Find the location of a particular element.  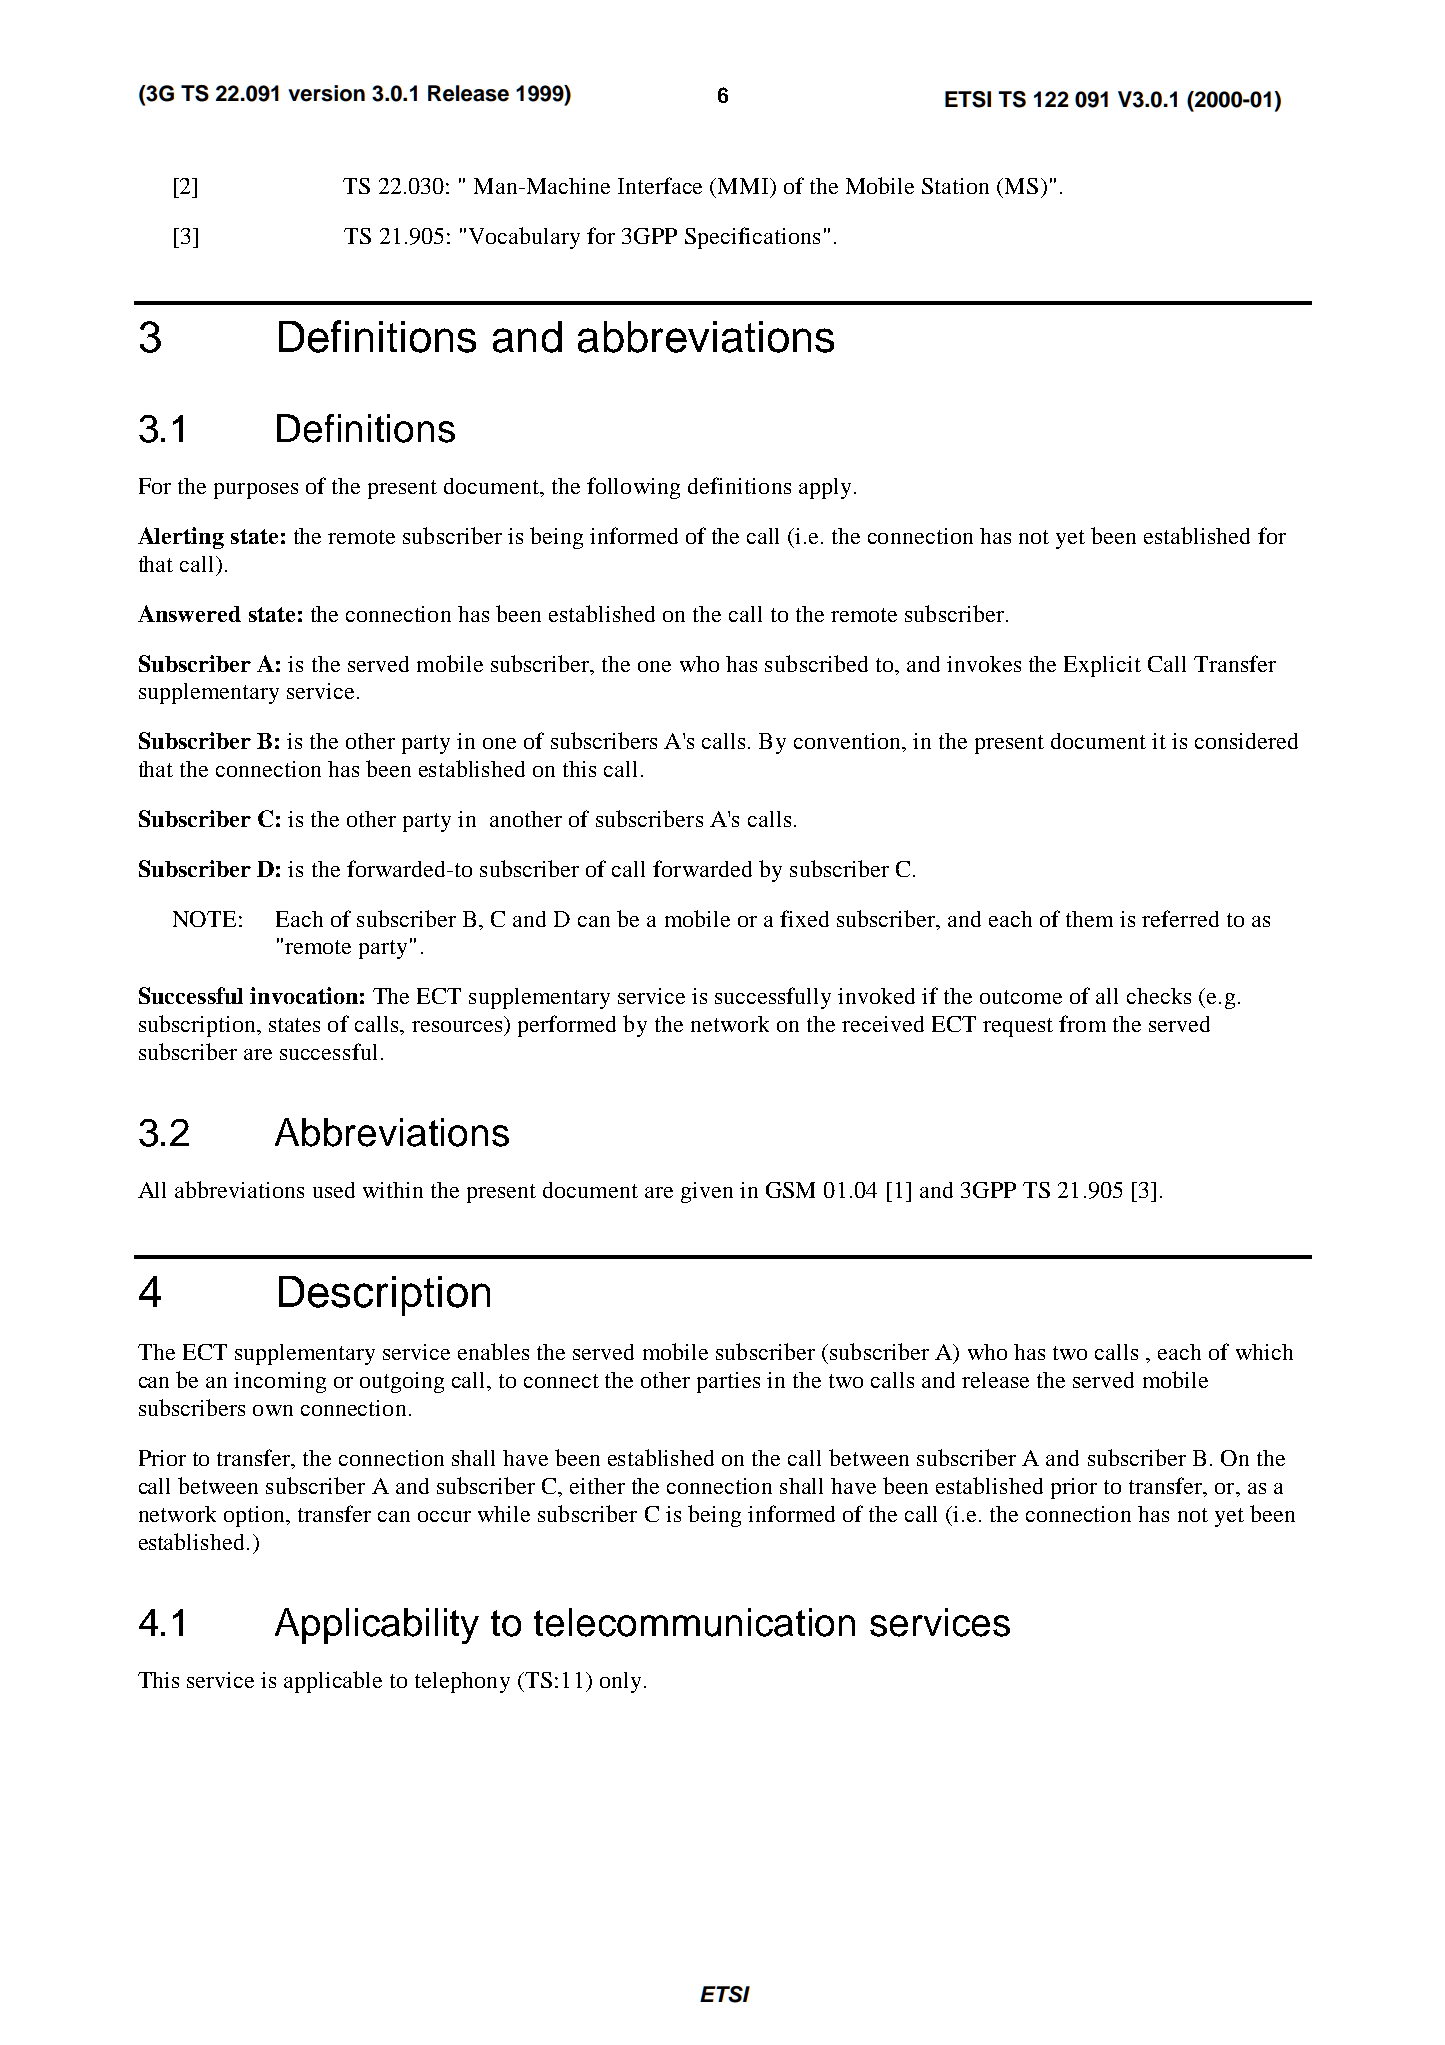

Specifications is located at coordinates (752, 238).
